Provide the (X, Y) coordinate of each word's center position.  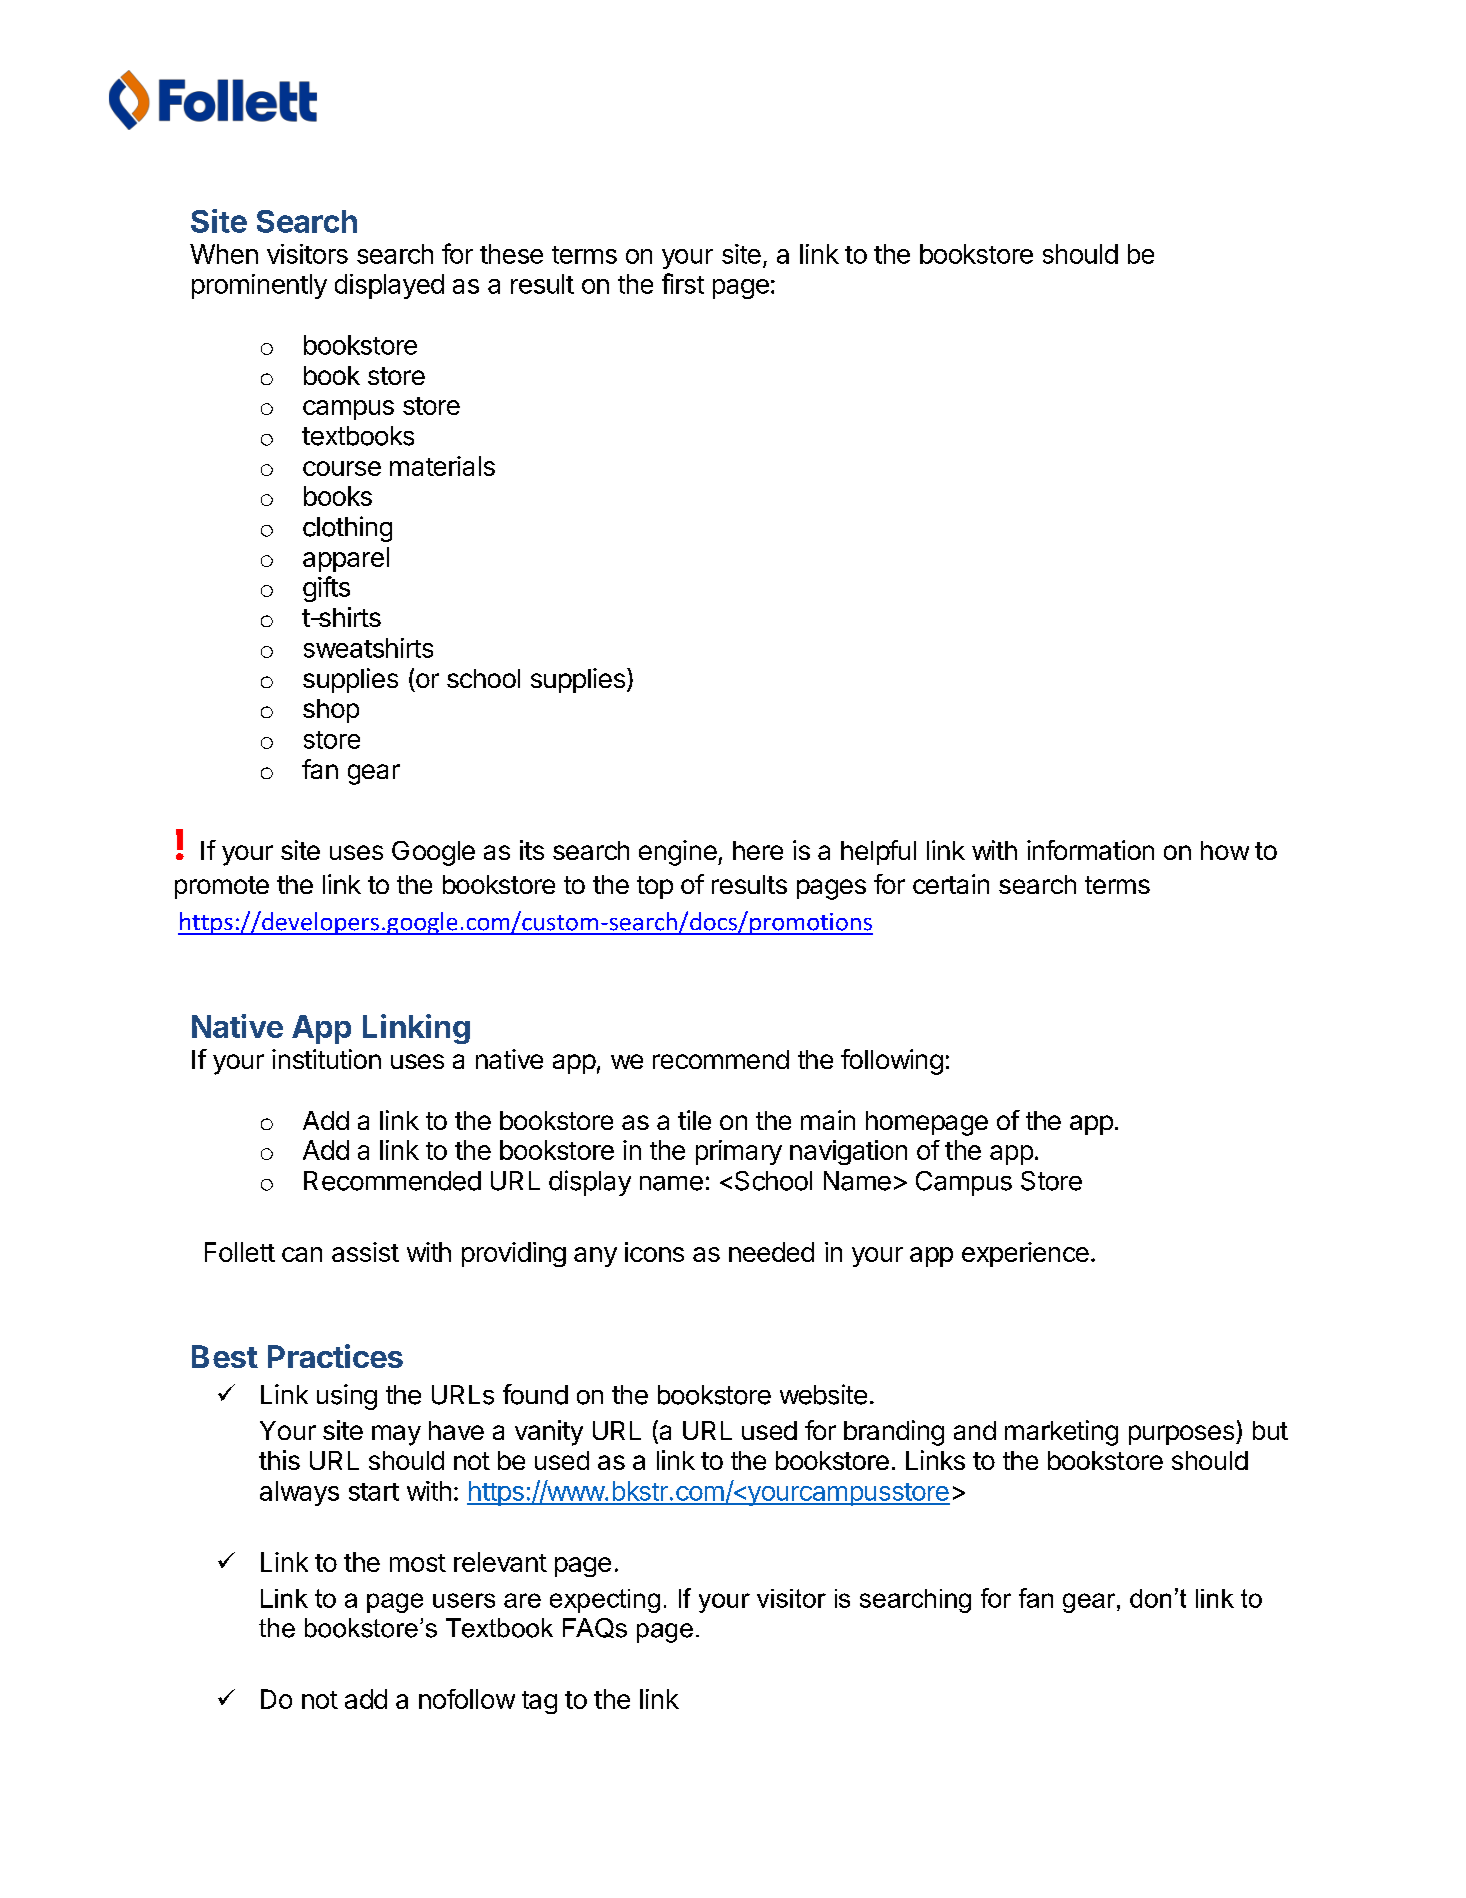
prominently (259, 286)
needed (771, 1252)
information (1090, 850)
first (683, 283)
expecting (605, 1601)
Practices (335, 1356)
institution (326, 1059)
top (655, 887)
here (758, 850)
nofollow (467, 1699)
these (511, 254)
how (1225, 850)
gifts (326, 589)
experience (1025, 1254)
